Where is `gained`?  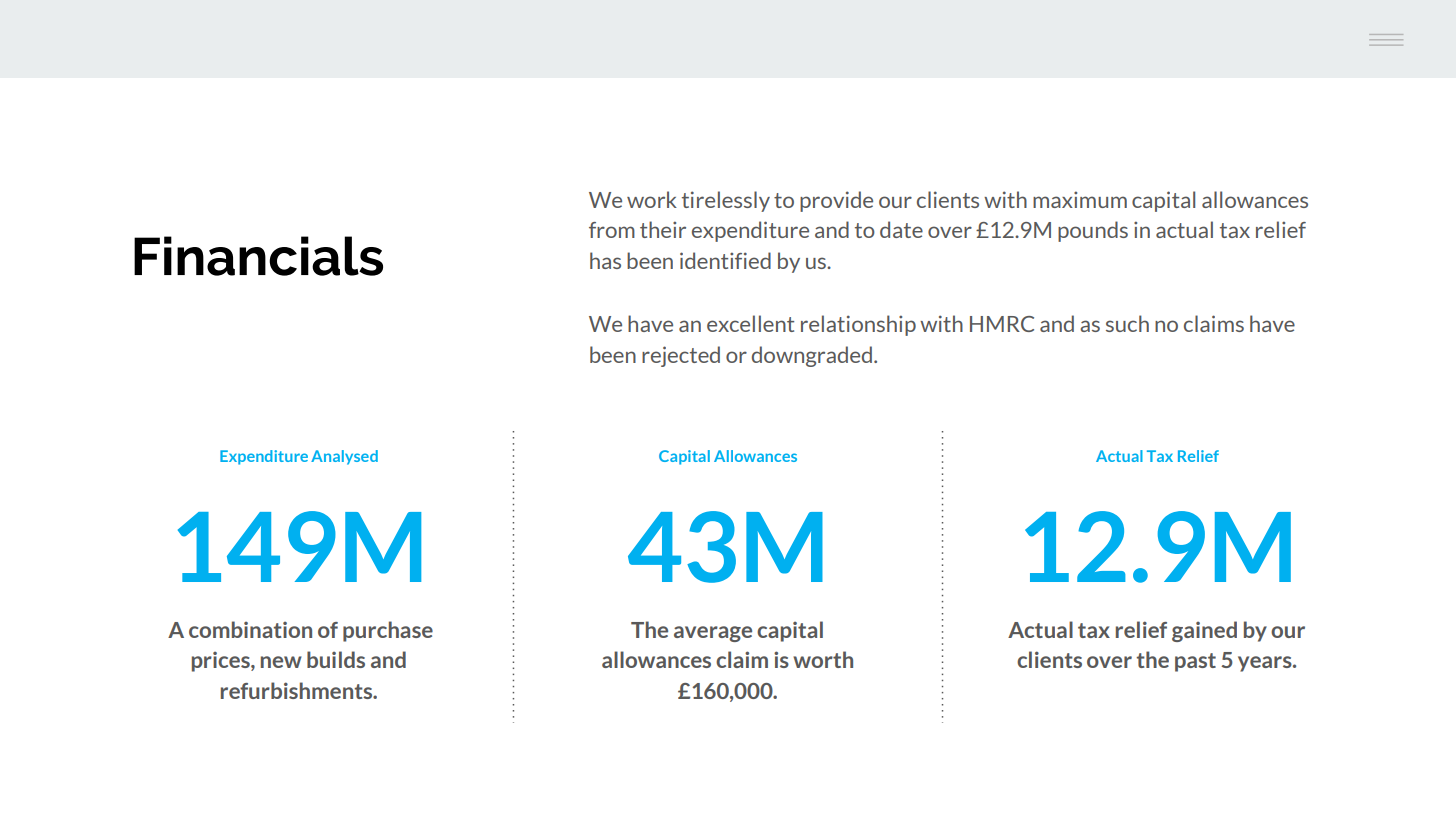 gained is located at coordinates (1204, 631).
